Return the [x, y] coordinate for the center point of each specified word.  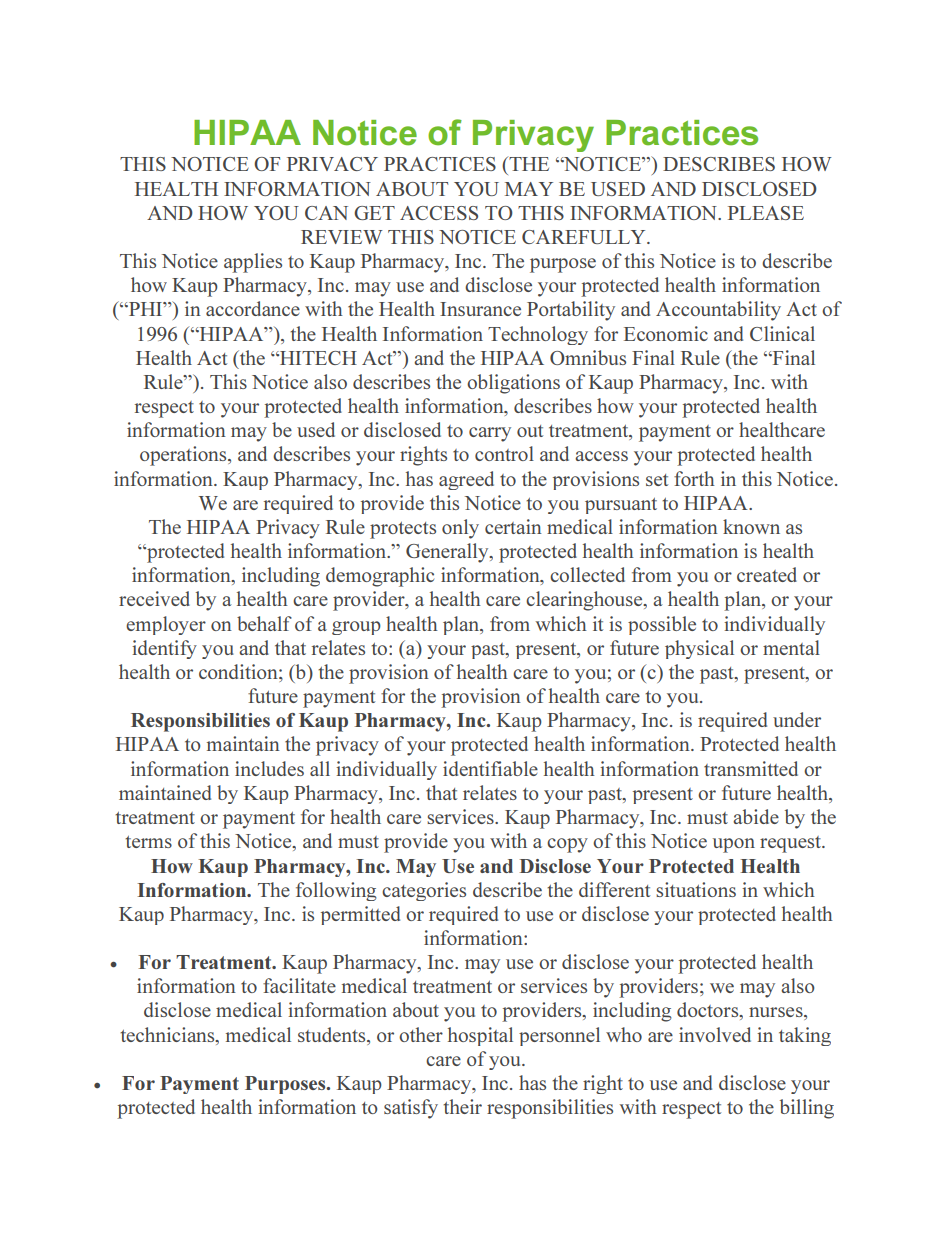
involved [715, 1034]
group [356, 628]
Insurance [480, 309]
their [462, 1106]
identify [164, 649]
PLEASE [766, 213]
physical [699, 649]
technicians [168, 1034]
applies [253, 263]
